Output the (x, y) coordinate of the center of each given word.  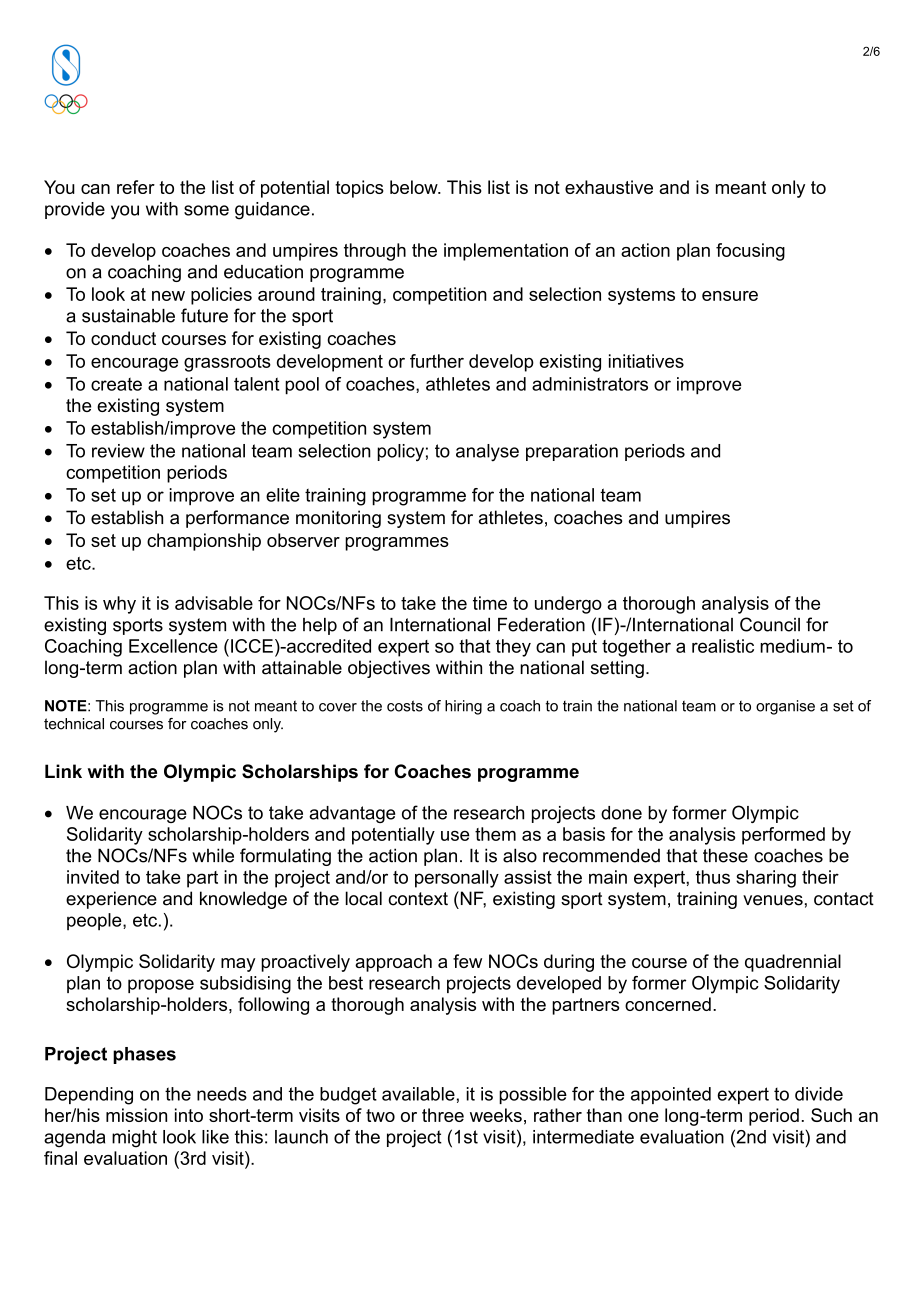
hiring (463, 707)
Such (831, 1115)
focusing (750, 252)
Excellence (173, 646)
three (443, 1115)
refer (136, 187)
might (134, 1139)
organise (785, 707)
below (415, 187)
